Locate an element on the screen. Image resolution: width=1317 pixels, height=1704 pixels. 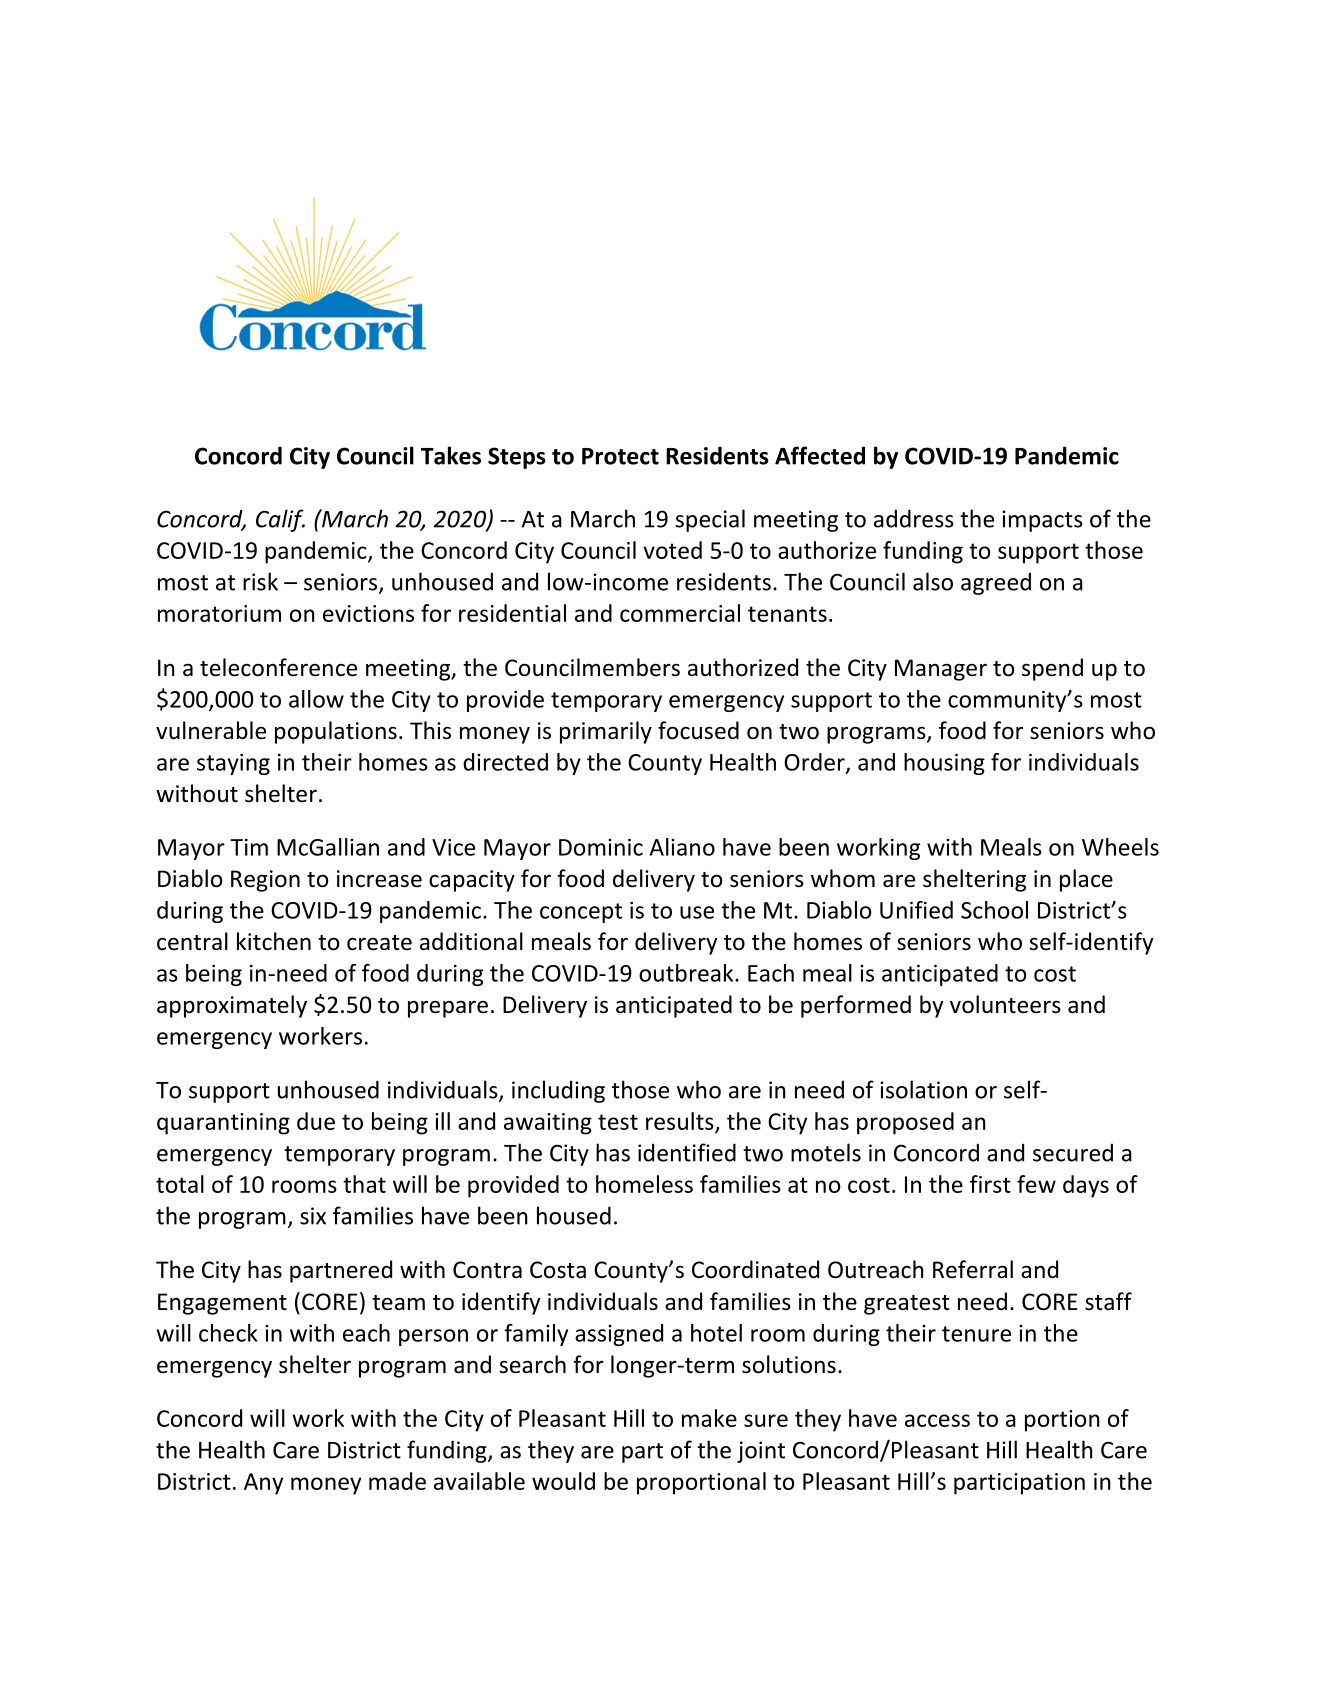
make is located at coordinates (709, 1418).
